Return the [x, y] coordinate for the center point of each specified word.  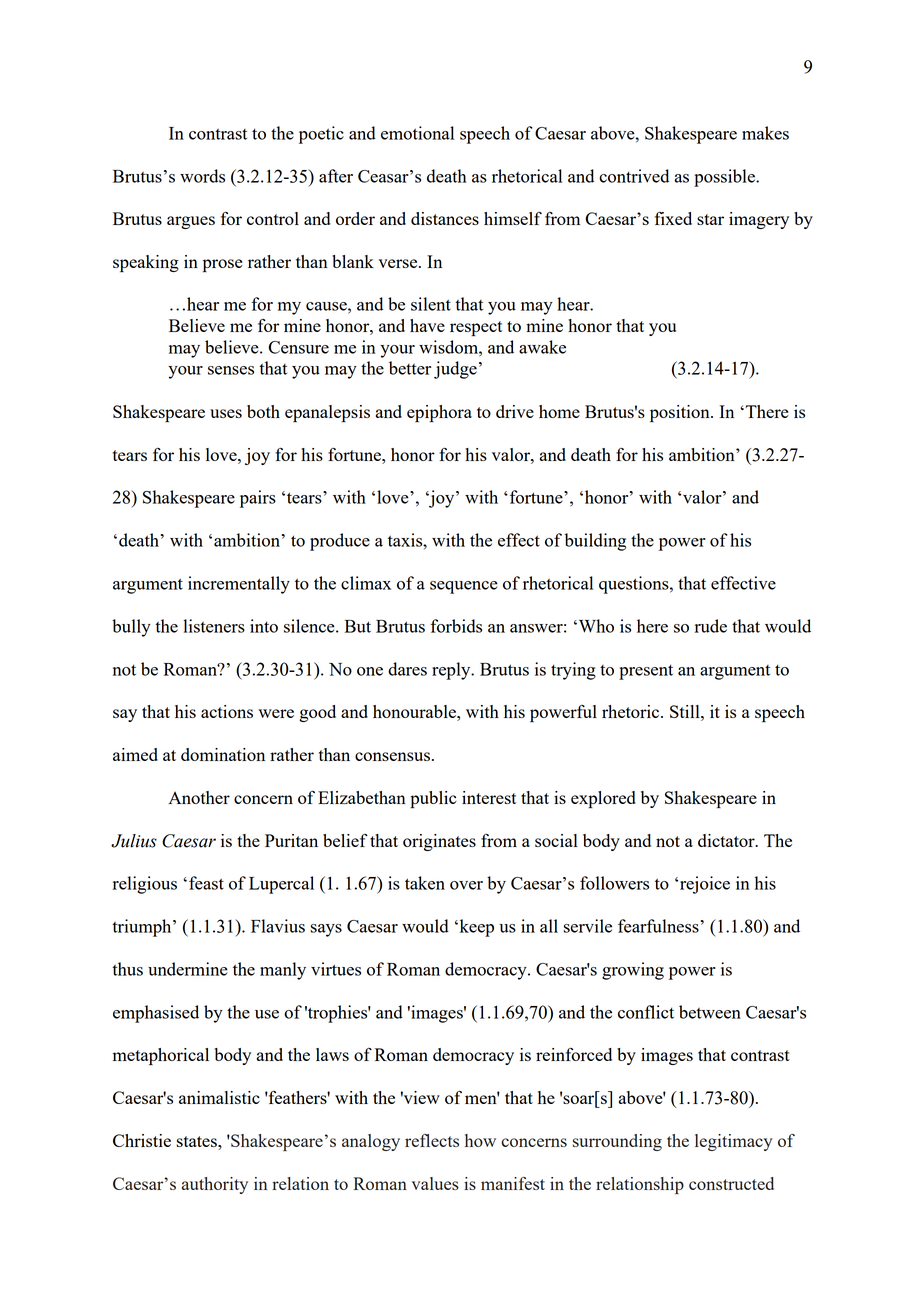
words [202, 176]
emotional [417, 133]
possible [725, 178]
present [646, 672]
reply [452, 671]
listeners [214, 626]
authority [215, 1185]
